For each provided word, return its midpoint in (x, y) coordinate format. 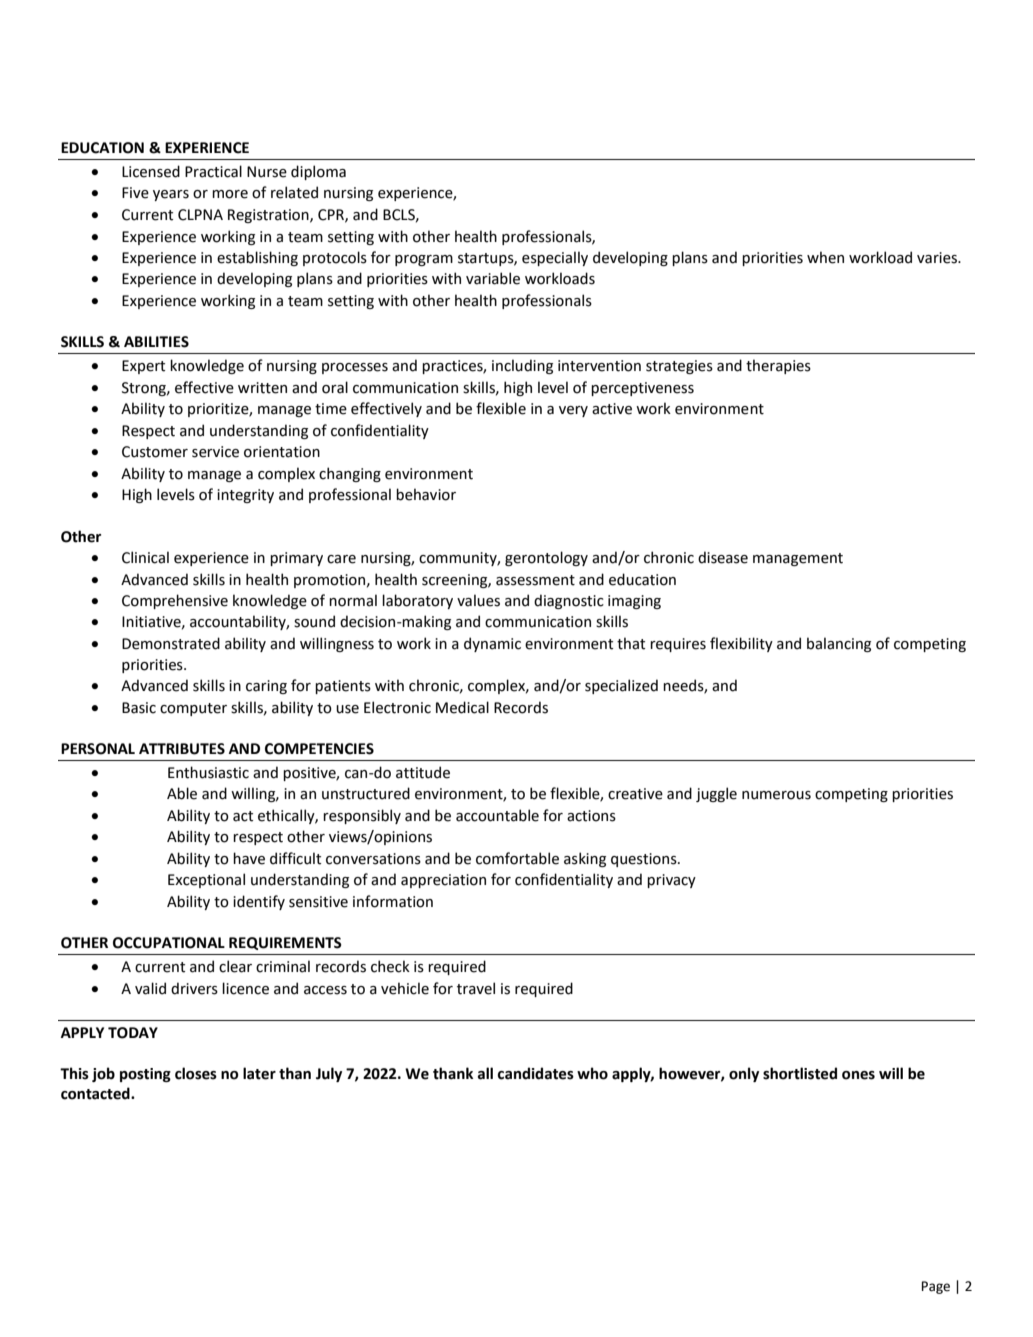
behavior (426, 494)
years (171, 195)
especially (555, 258)
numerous (776, 795)
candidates (536, 1073)
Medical (462, 707)
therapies (778, 366)
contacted (96, 1093)
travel (476, 988)
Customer (155, 452)
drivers (194, 988)
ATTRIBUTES (182, 749)
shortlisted (800, 1073)
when (825, 257)
